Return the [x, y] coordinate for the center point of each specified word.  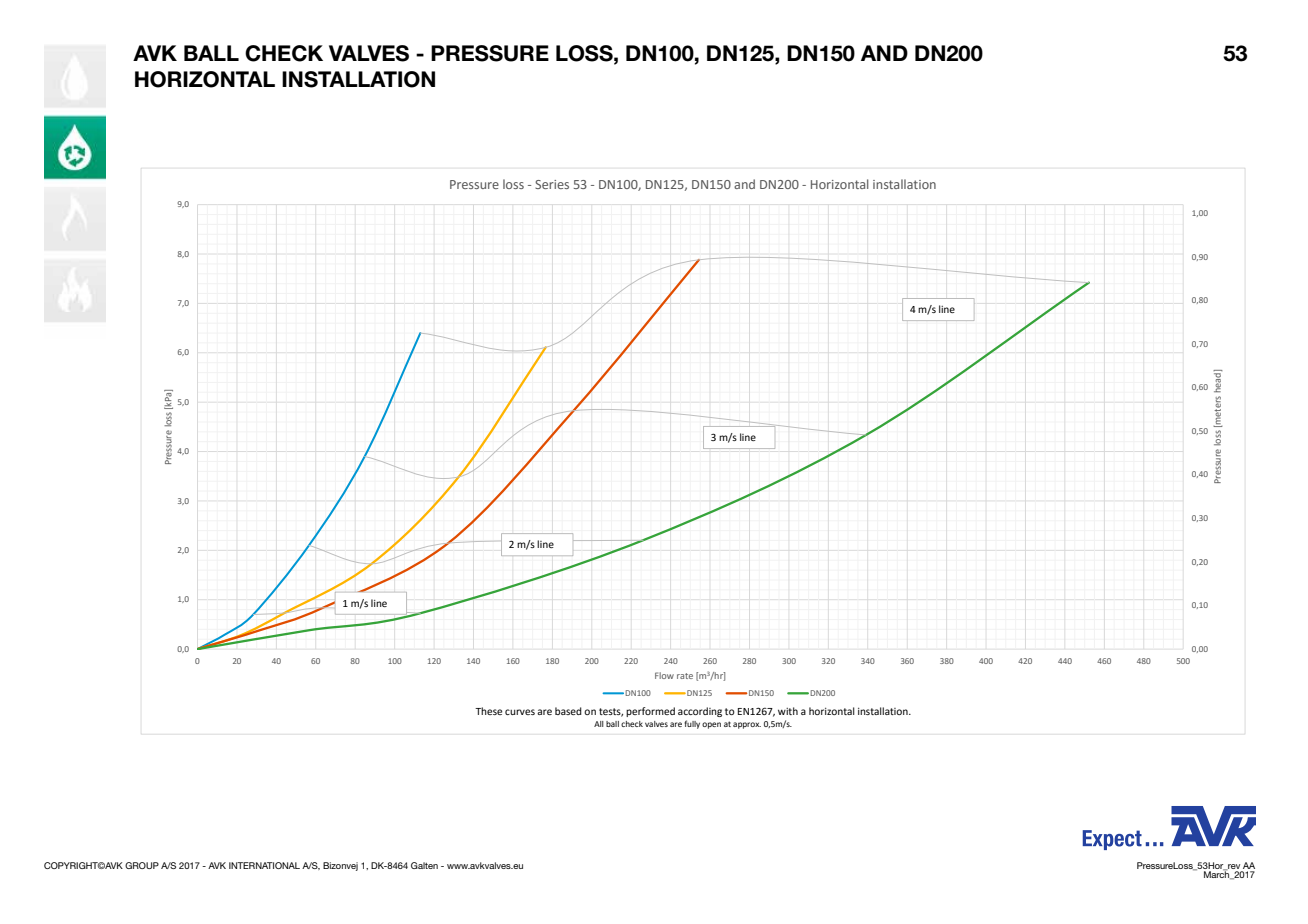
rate [685, 676]
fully [692, 724]
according [700, 712]
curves [520, 712]
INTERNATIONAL [264, 865]
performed [650, 712]
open [711, 725]
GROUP [142, 865]
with [788, 711]
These [488, 711]
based [568, 711]
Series [552, 184]
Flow [664, 675]
